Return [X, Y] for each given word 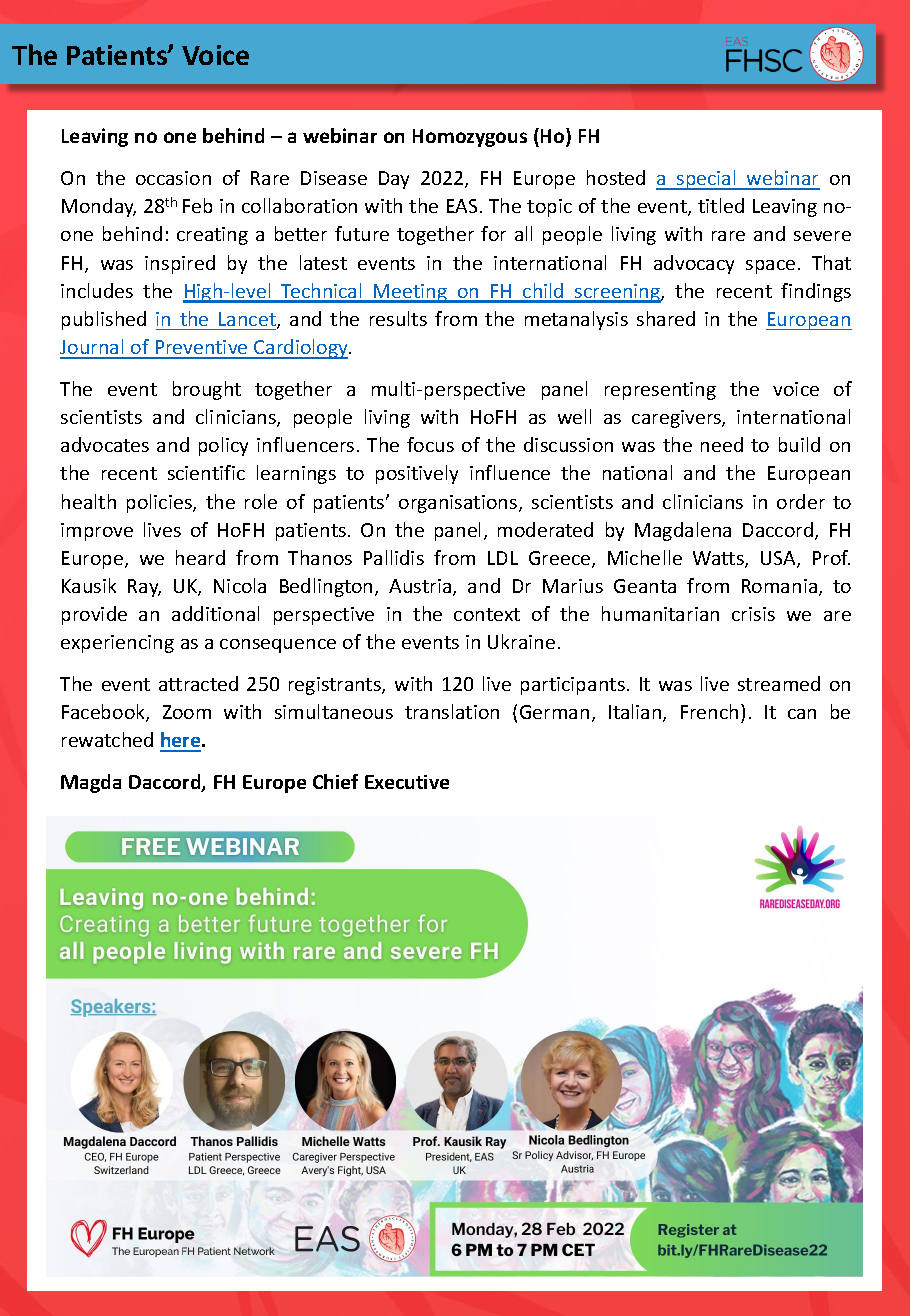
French [709, 711]
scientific [206, 472]
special [706, 180]
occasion [173, 178]
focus [430, 444]
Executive [407, 782]
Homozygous [470, 138]
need [722, 444]
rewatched [107, 739]
